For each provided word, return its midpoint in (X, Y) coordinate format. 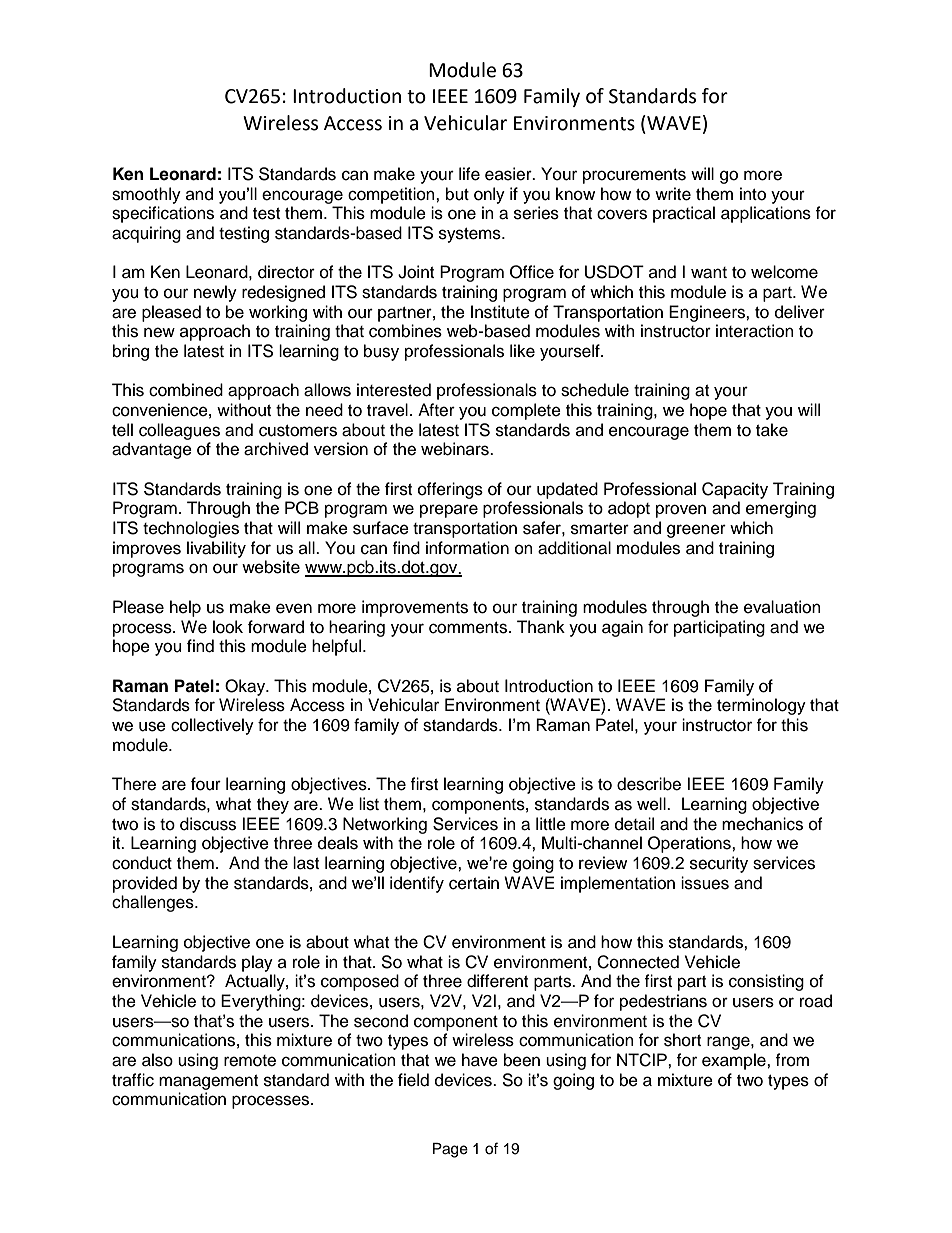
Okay (246, 687)
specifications (163, 214)
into (753, 194)
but (457, 194)
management (208, 1082)
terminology (761, 706)
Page (450, 1150)
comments (469, 628)
